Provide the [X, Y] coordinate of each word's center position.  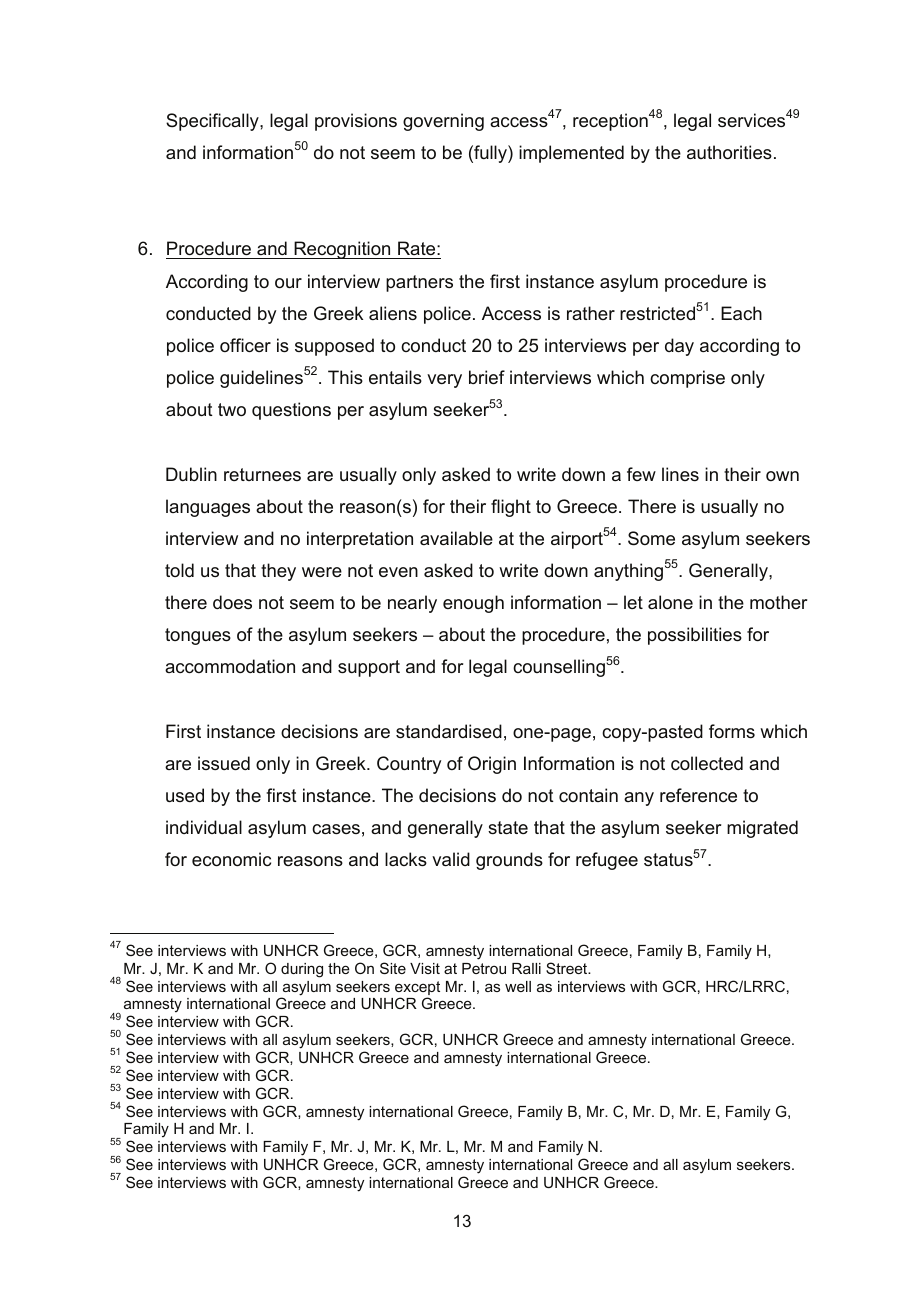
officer [245, 345]
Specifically [213, 122]
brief [487, 377]
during [302, 970]
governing [443, 122]
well [518, 986]
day [679, 347]
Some [651, 538]
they [278, 572]
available [456, 538]
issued [224, 763]
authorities [729, 152]
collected [707, 763]
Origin [492, 765]
